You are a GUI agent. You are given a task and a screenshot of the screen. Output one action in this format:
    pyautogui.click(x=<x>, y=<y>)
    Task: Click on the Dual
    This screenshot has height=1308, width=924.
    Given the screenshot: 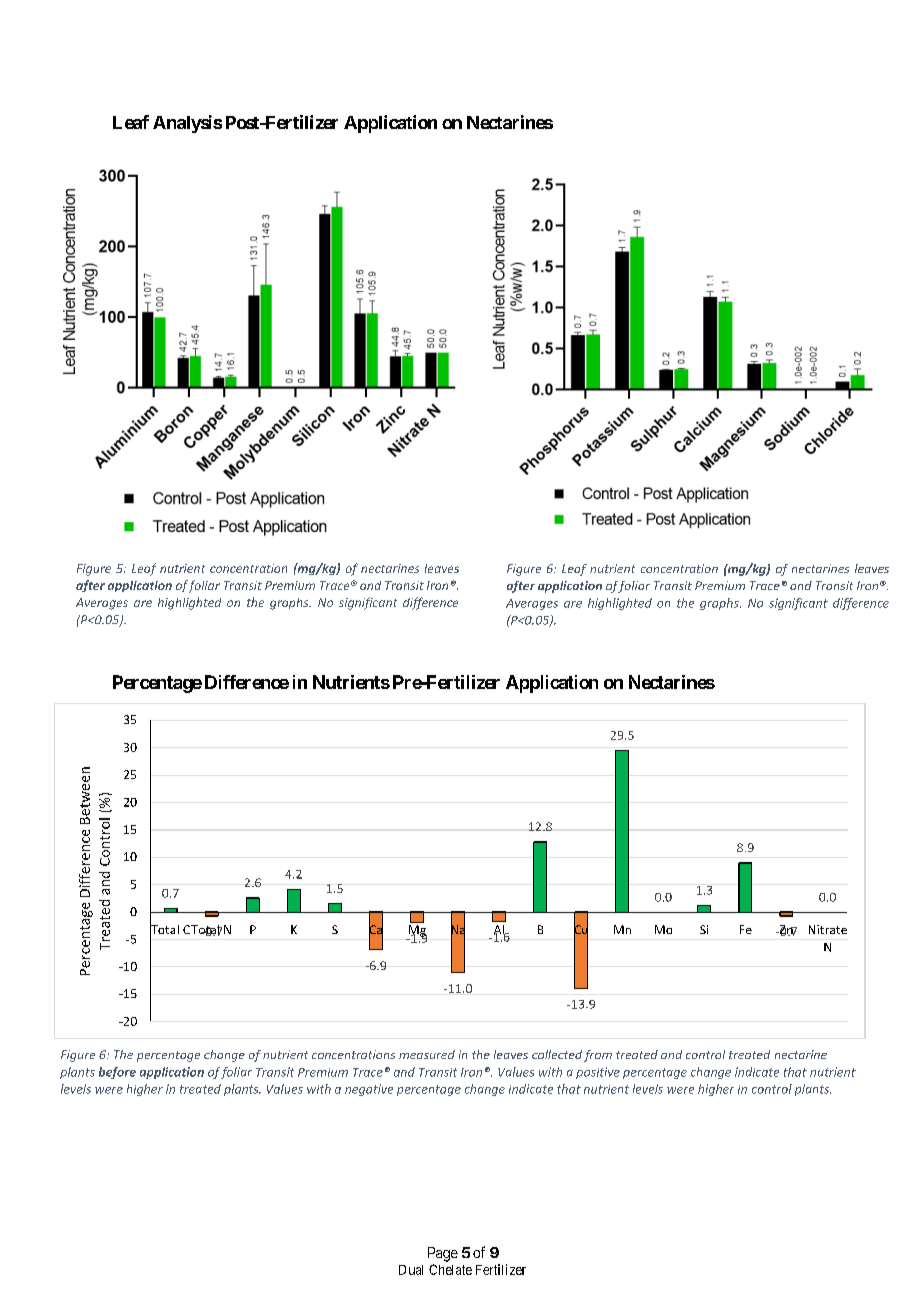 What is the action you would take?
    pyautogui.click(x=411, y=1270)
